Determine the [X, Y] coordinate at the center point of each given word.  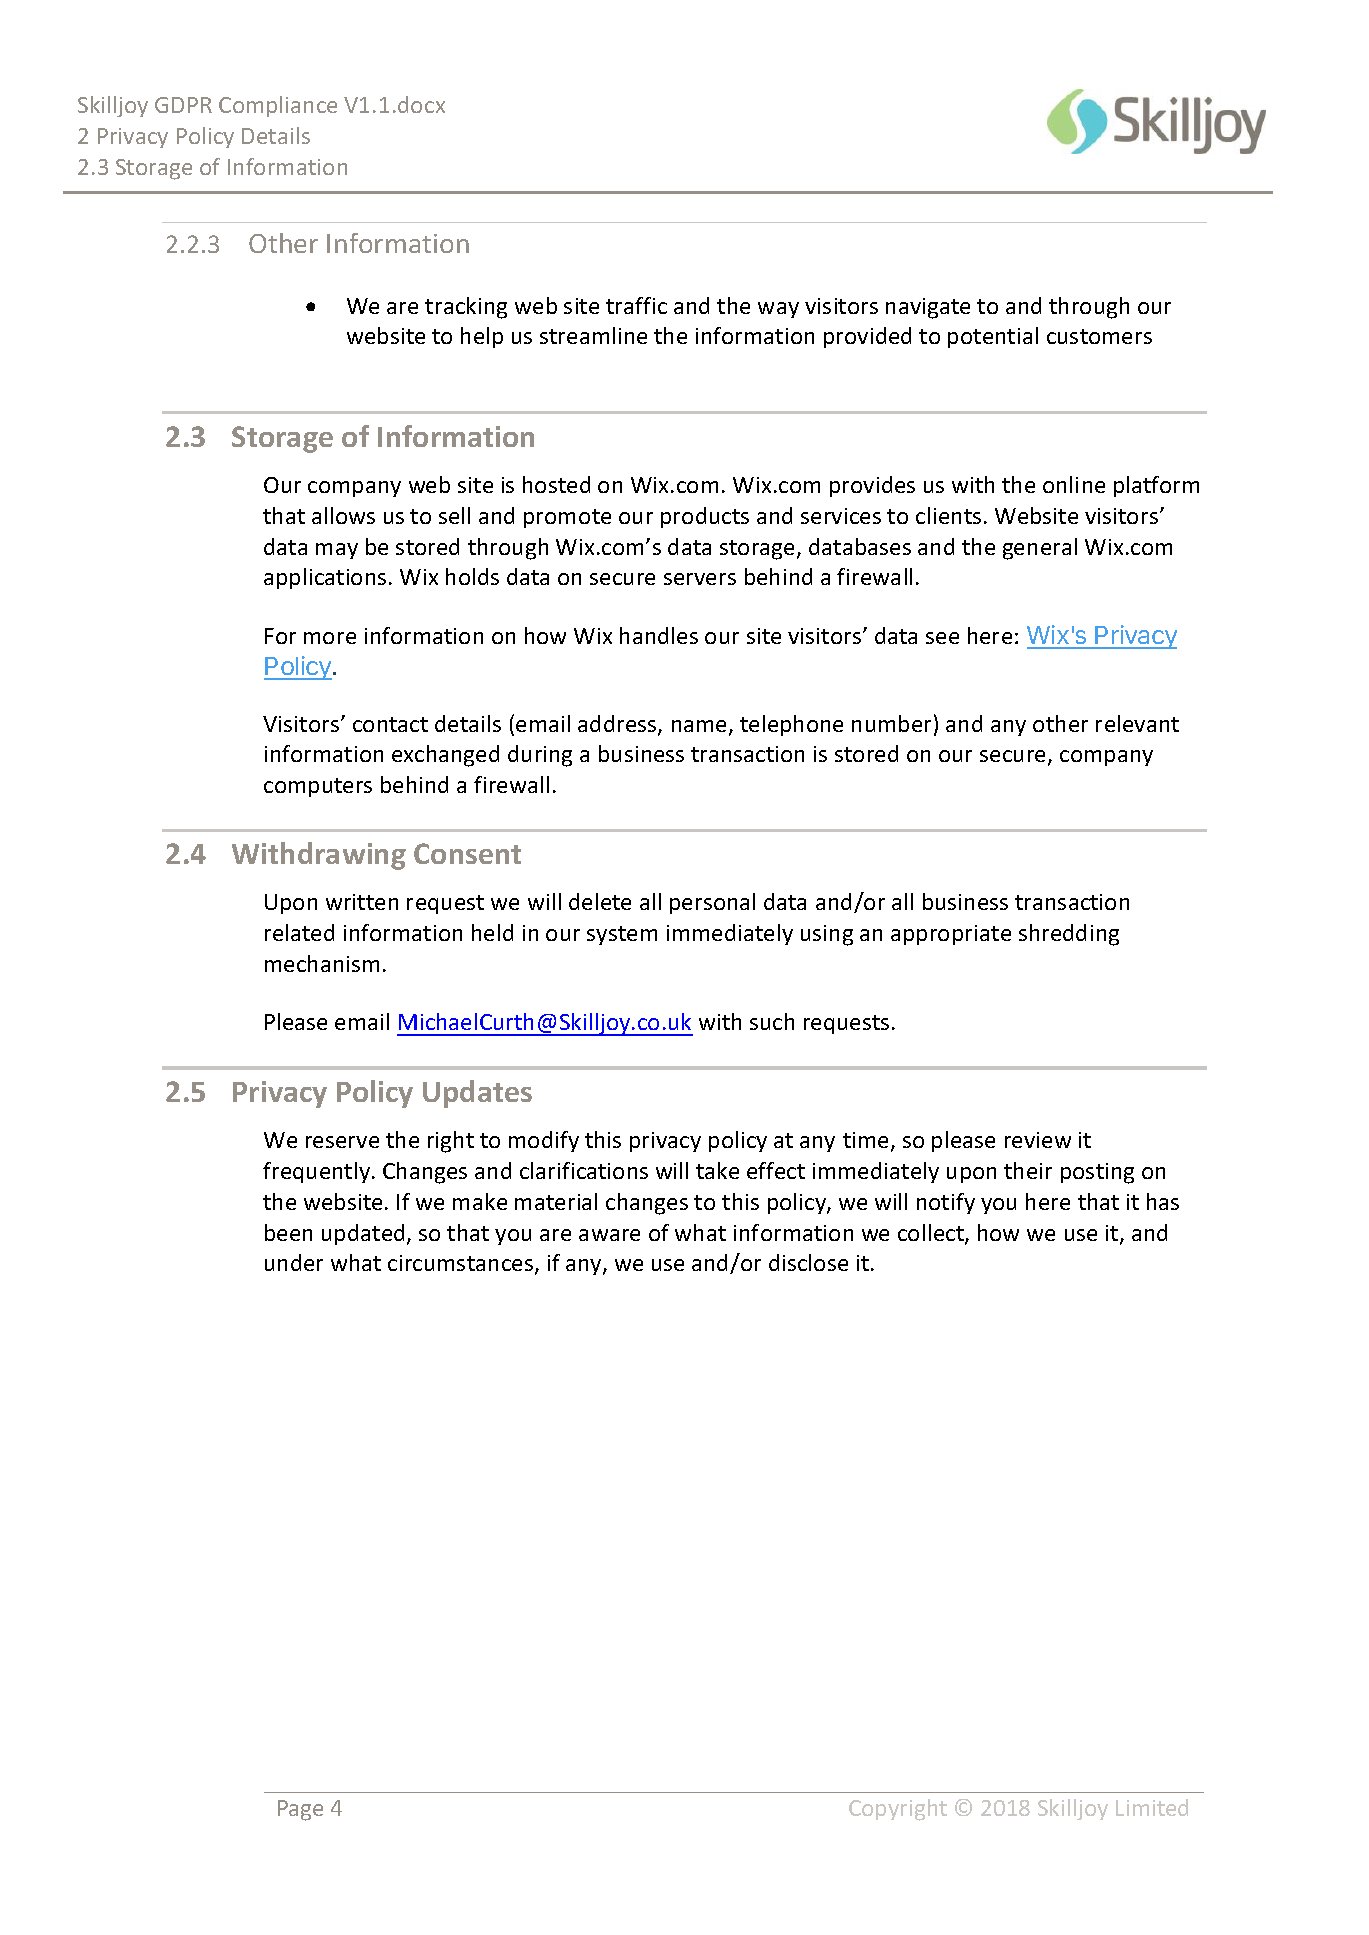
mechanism [322, 963]
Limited [1152, 1807]
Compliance [278, 106]
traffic [636, 305]
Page [300, 1810]
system [622, 935]
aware [609, 1235]
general [1040, 549]
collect [932, 1234]
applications [325, 578]
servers [700, 579]
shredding [1069, 935]
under [294, 1262]
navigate [928, 308]
